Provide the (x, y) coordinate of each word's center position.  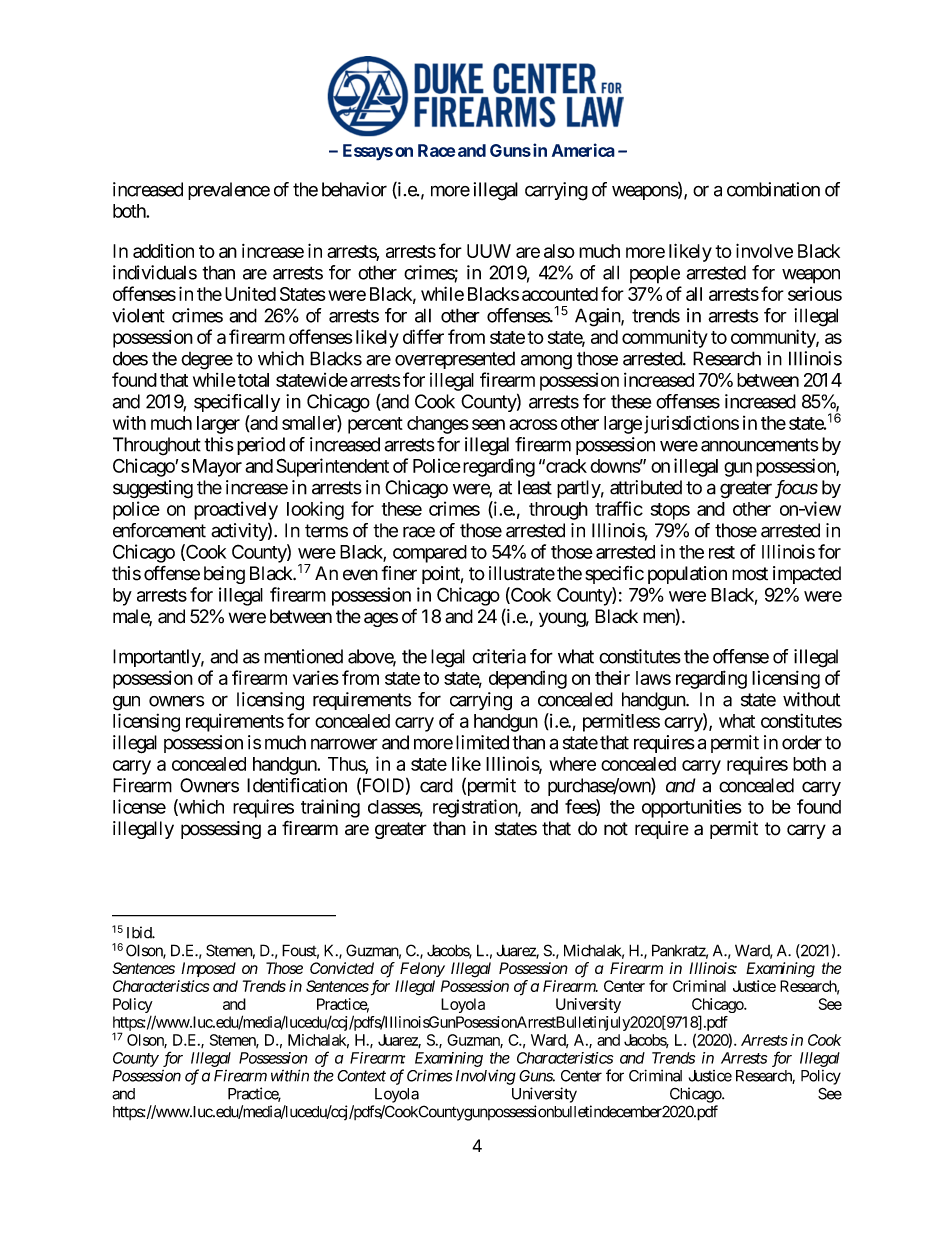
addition (163, 251)
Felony (422, 969)
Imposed (208, 969)
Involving (486, 1077)
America (583, 150)
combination (773, 189)
